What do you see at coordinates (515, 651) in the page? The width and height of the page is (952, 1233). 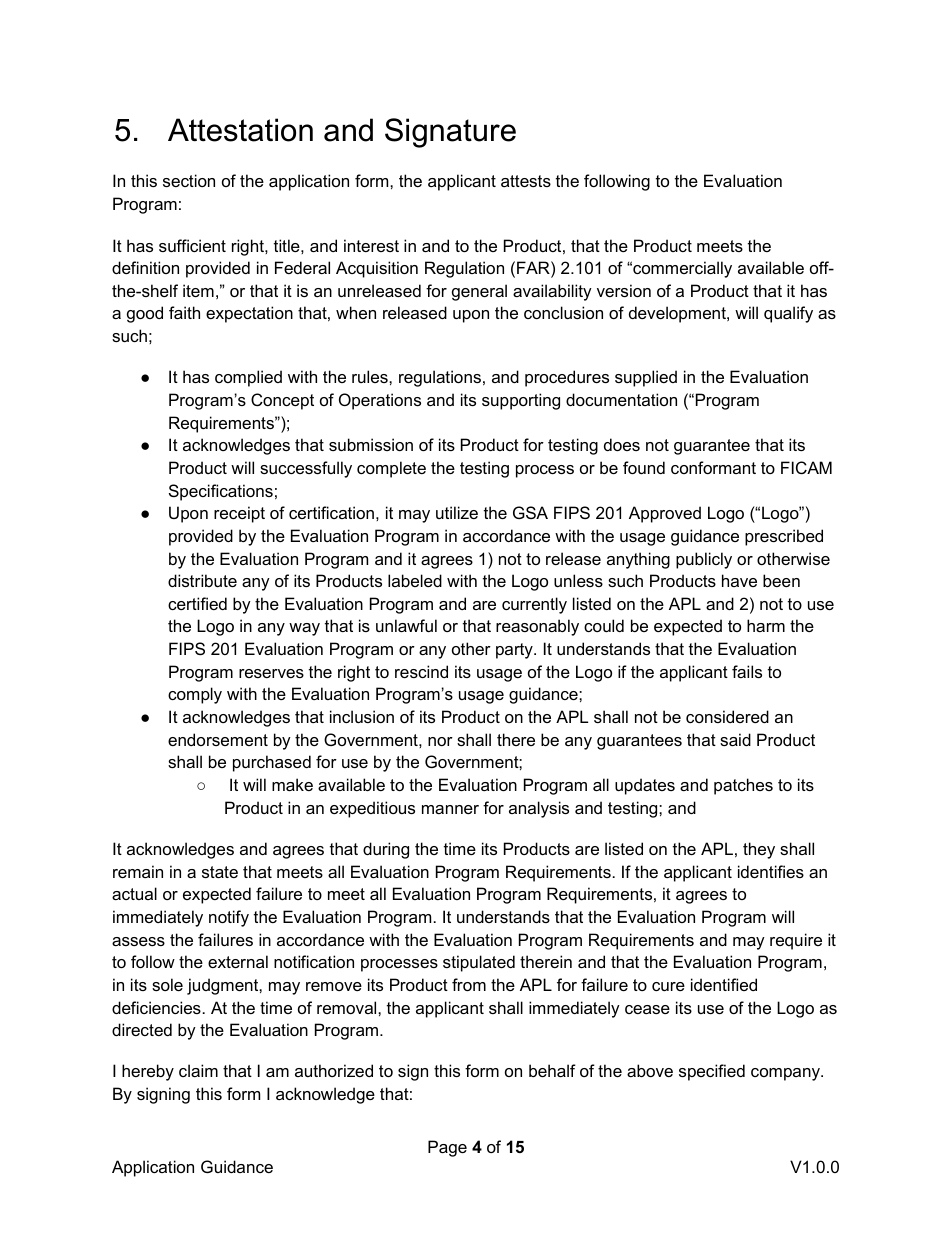 I see `party` at bounding box center [515, 651].
